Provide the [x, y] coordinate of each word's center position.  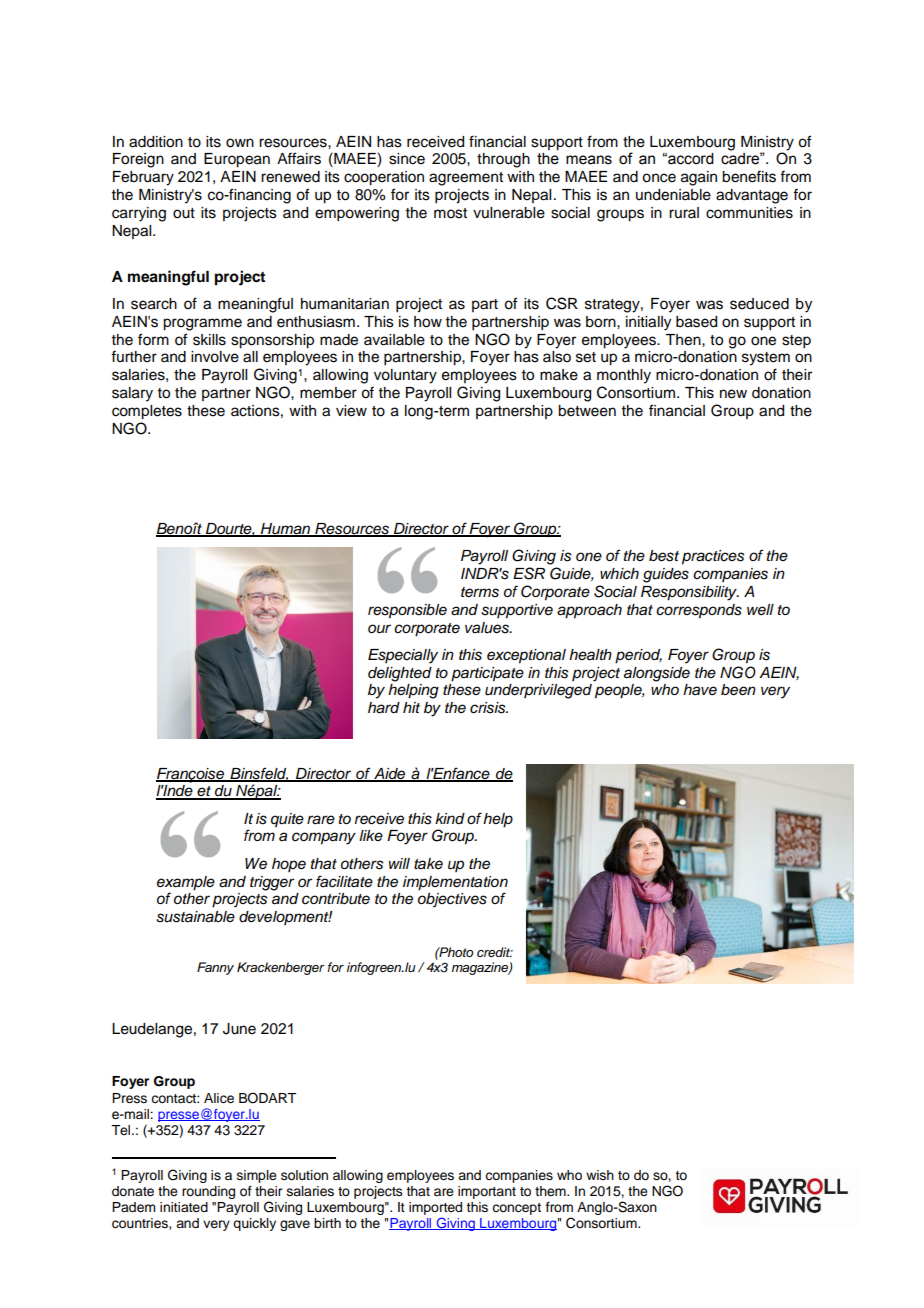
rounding [208, 1192]
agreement [466, 179]
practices [713, 557]
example [186, 883]
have [700, 689]
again [699, 178]
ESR [529, 573]
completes [147, 412]
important [487, 1192]
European [237, 160]
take [428, 864]
